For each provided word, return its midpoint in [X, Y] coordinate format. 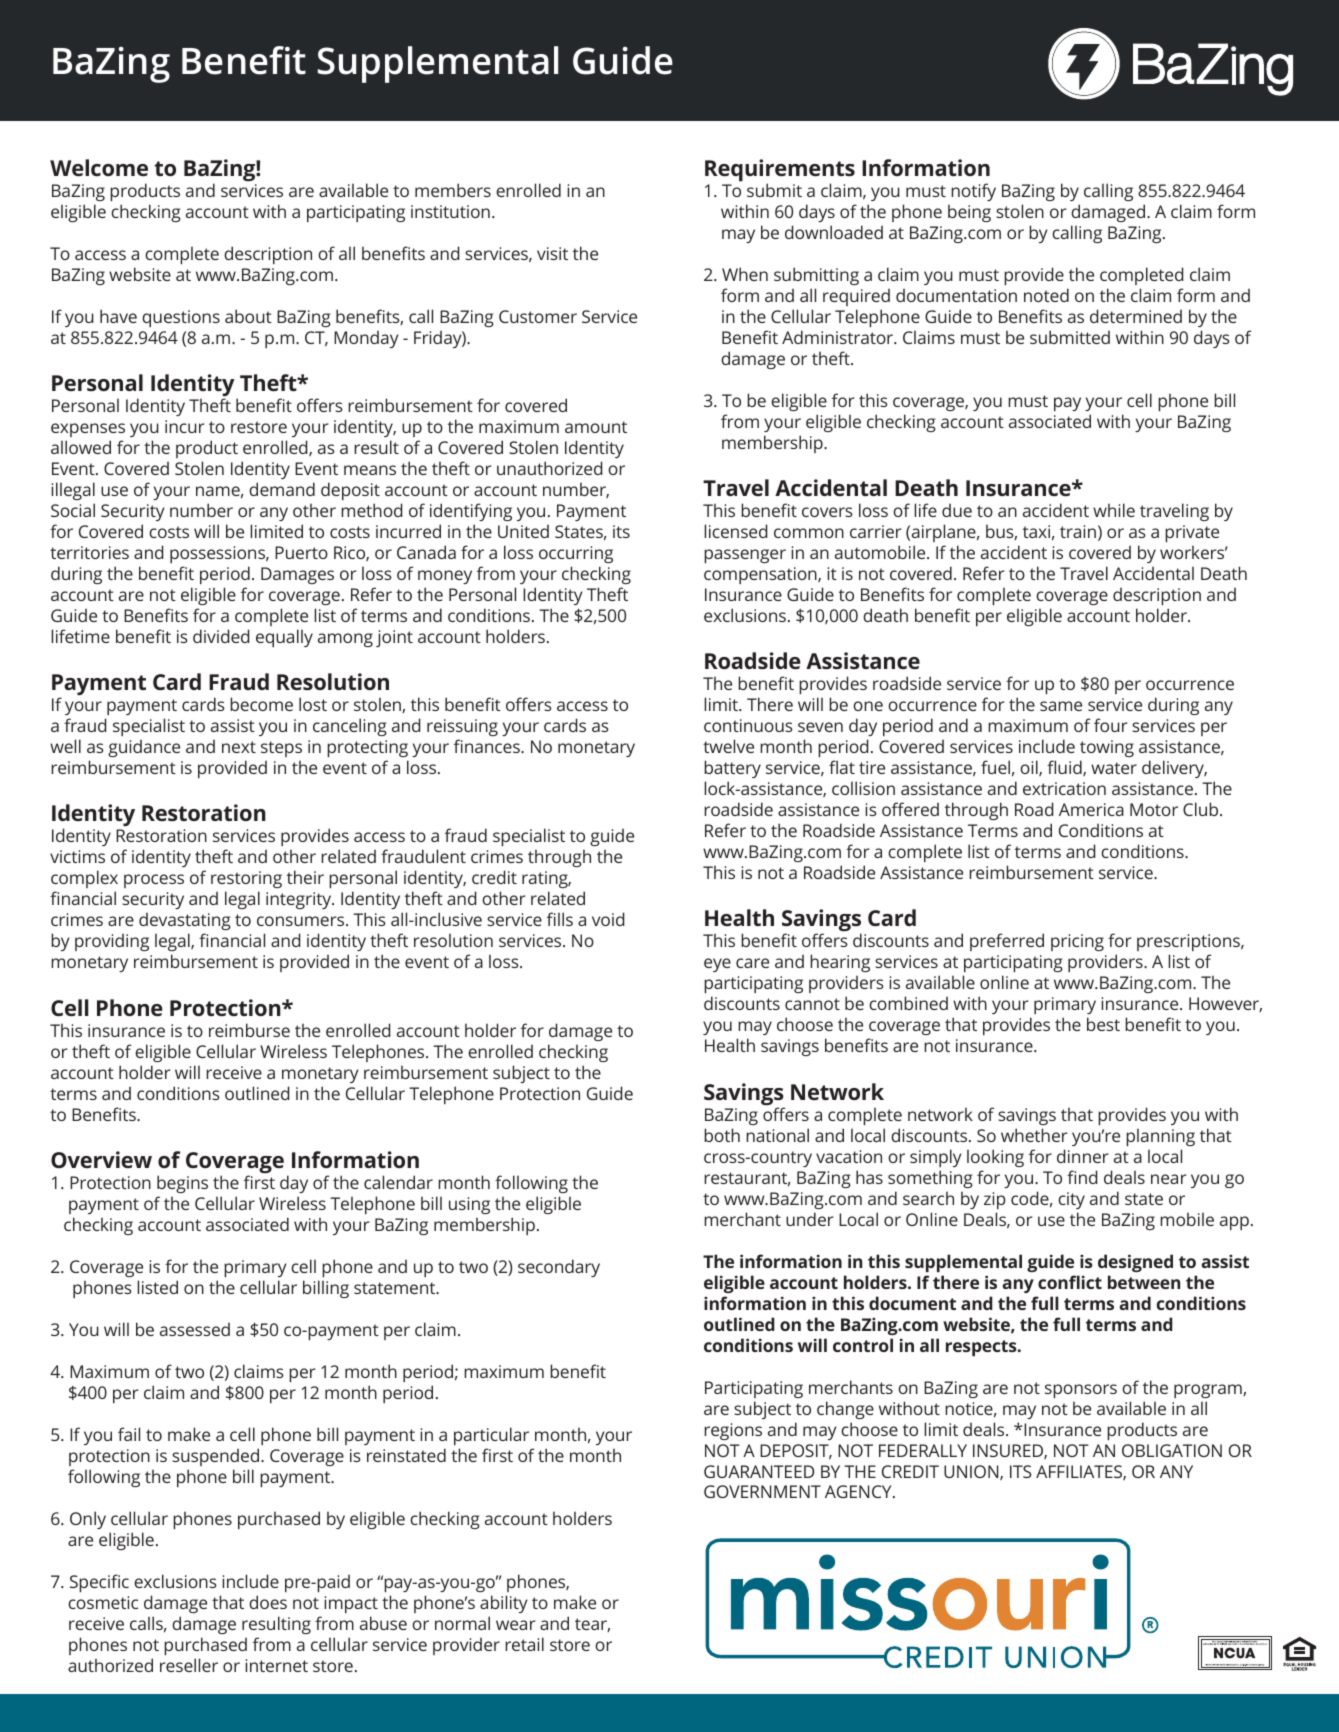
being [969, 213]
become [261, 704]
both [722, 1135]
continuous [748, 725]
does [268, 1602]
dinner [1083, 1156]
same [1061, 706]
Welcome [99, 167]
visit [552, 253]
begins [182, 1184]
